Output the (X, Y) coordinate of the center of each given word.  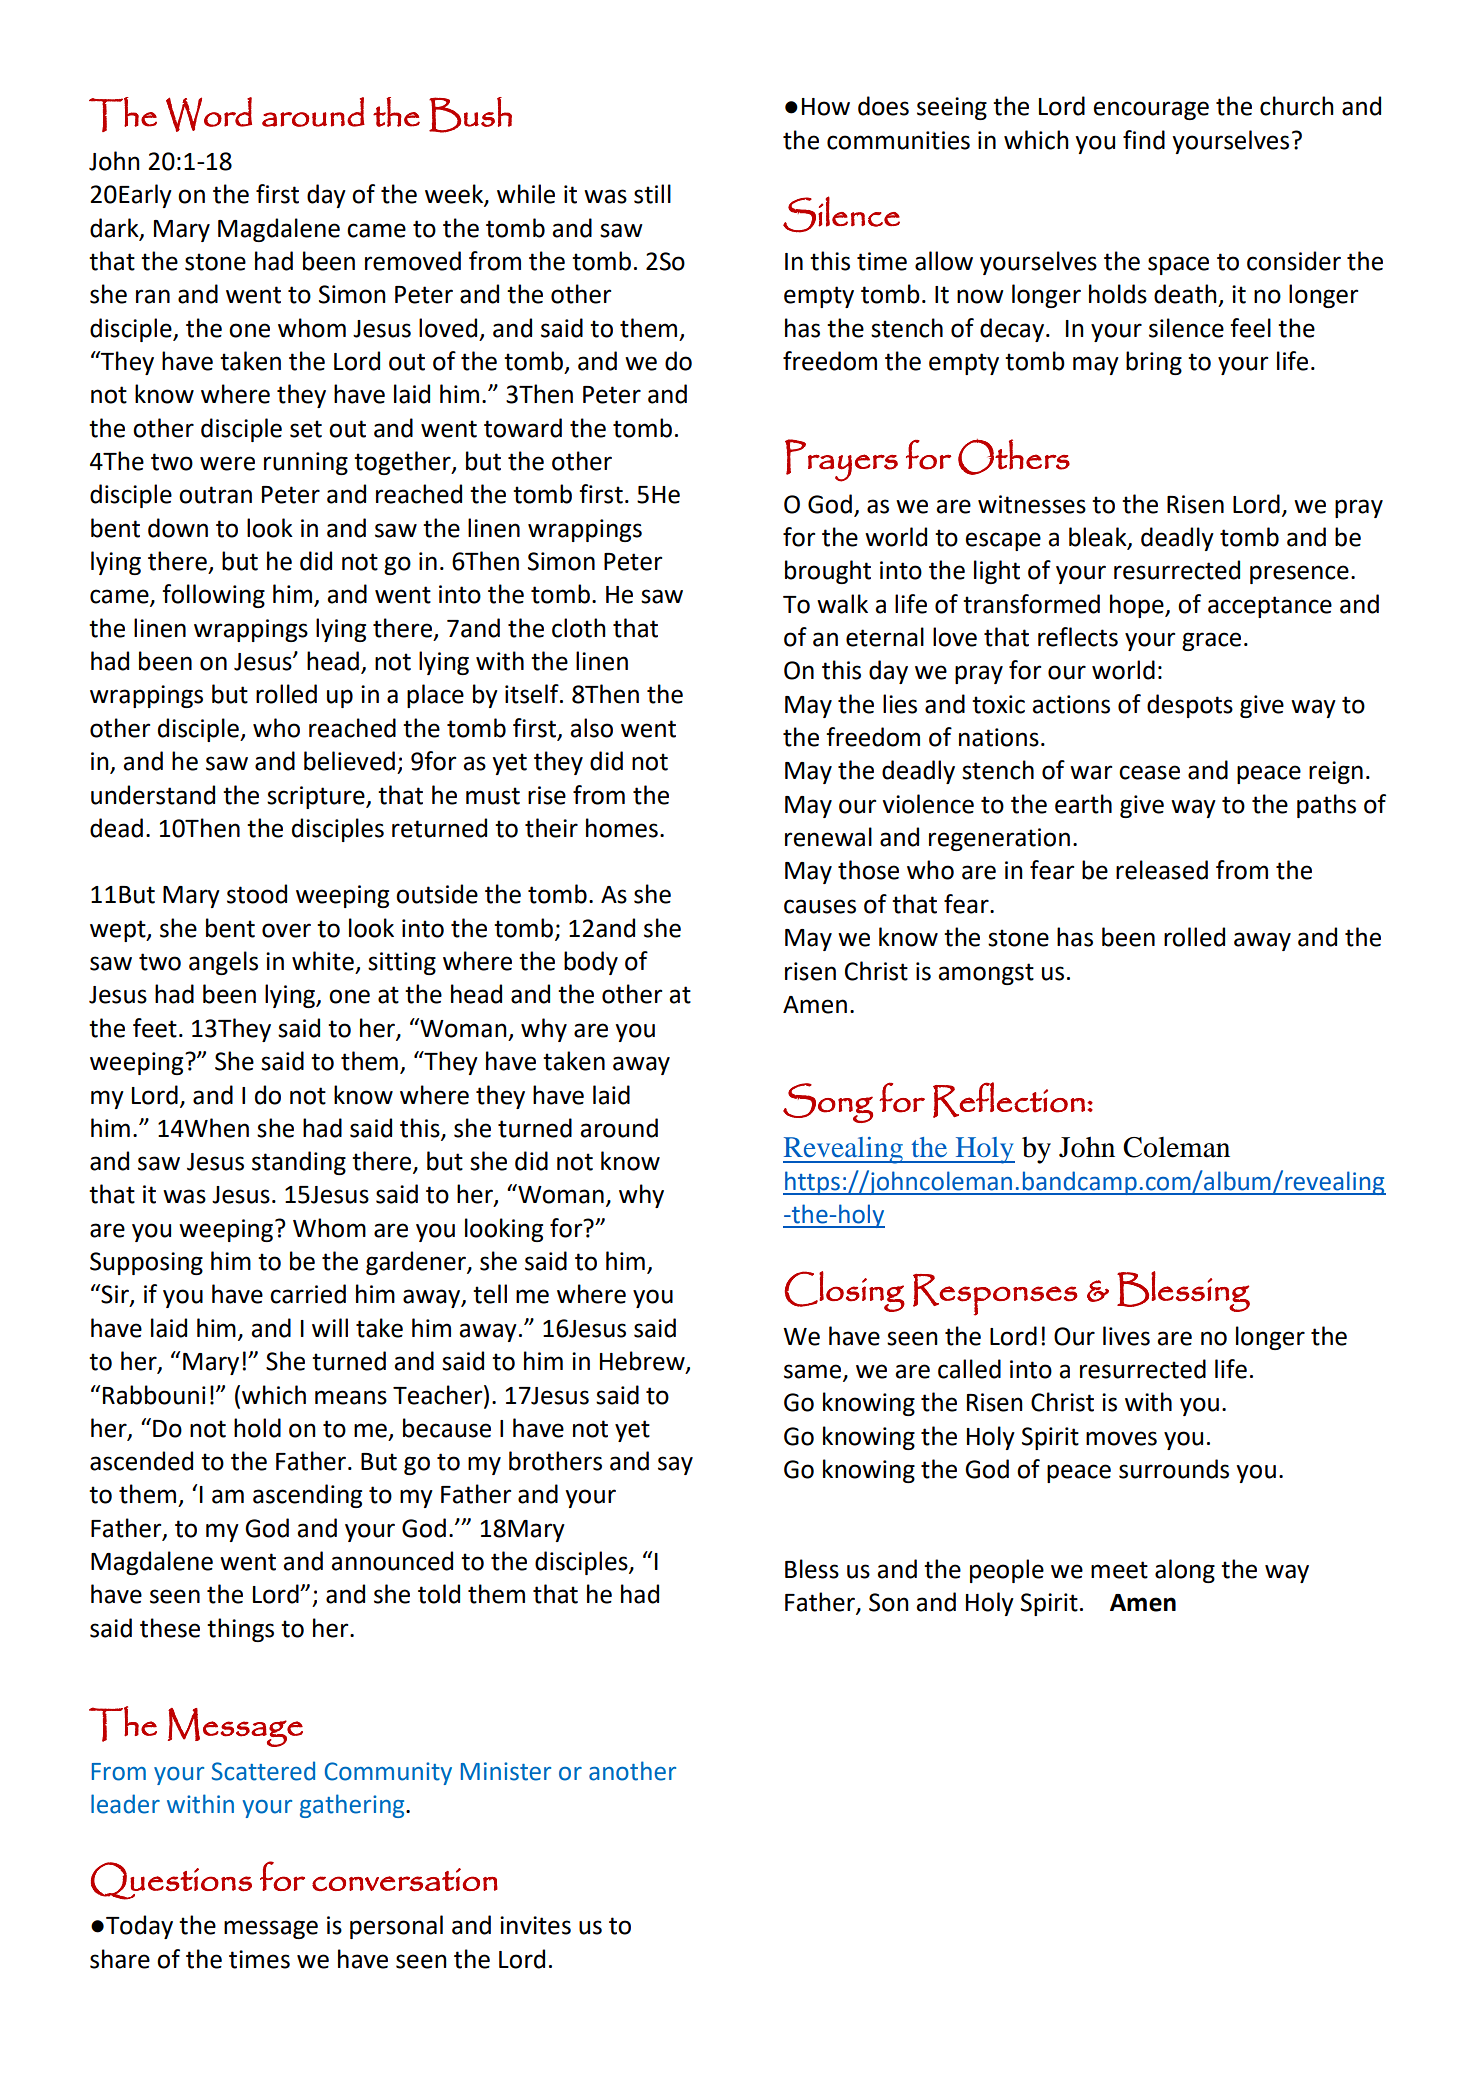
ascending (307, 1496)
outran (215, 495)
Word (209, 114)
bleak (1099, 538)
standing (299, 1163)
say (675, 1465)
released (1162, 870)
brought (828, 572)
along (1185, 1571)
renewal (828, 837)
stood (257, 894)
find (1144, 140)
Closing (845, 1291)
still (652, 194)
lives (1126, 1336)
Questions (171, 1881)
